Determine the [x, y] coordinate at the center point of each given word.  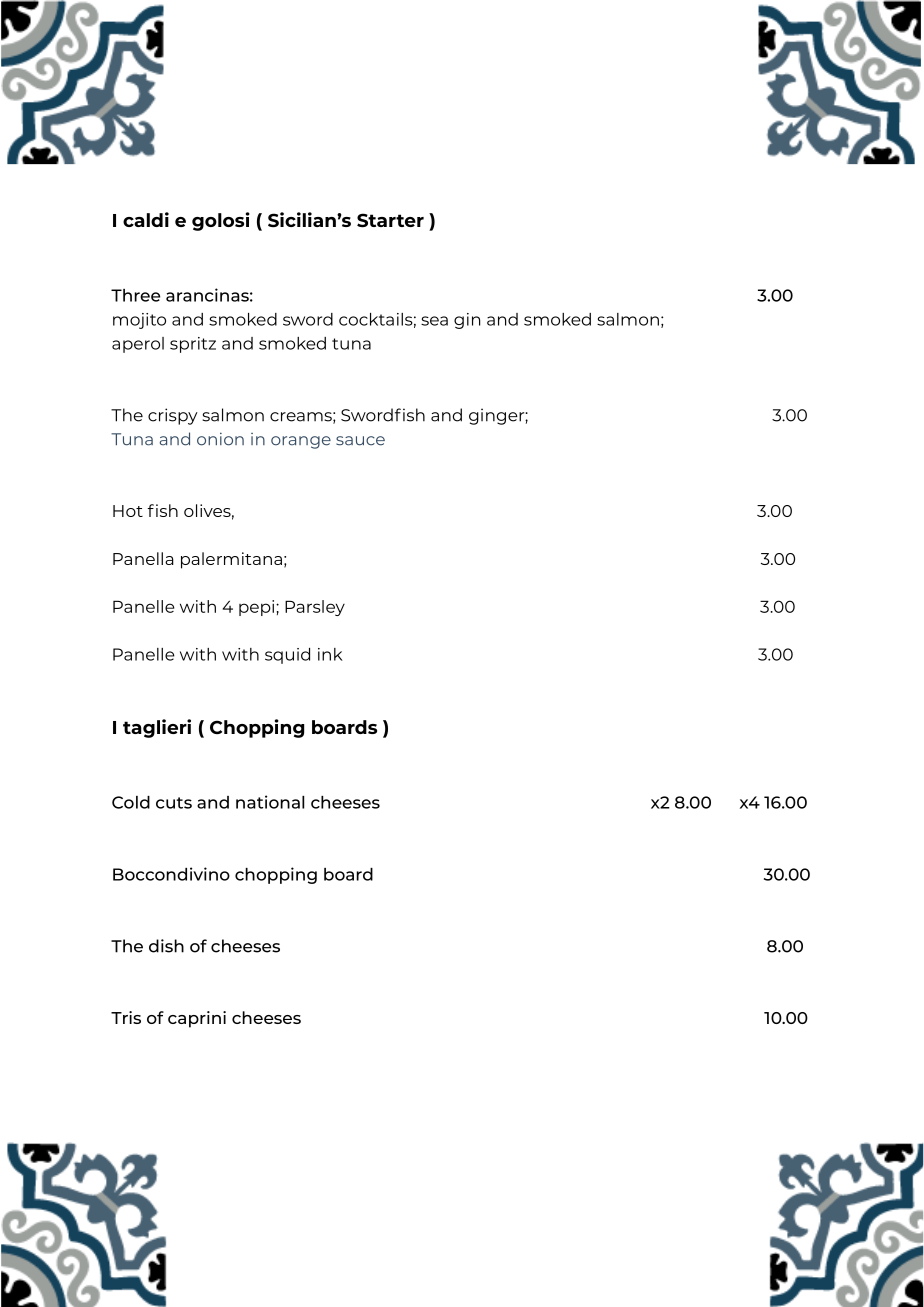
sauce [360, 441]
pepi [258, 608]
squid [287, 656]
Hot [128, 511]
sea [434, 321]
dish [166, 946]
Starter [390, 220]
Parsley [315, 608]
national [270, 802]
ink [330, 654]
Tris [126, 1017]
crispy [173, 416]
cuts [174, 803]
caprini [197, 1019]
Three [135, 295]
